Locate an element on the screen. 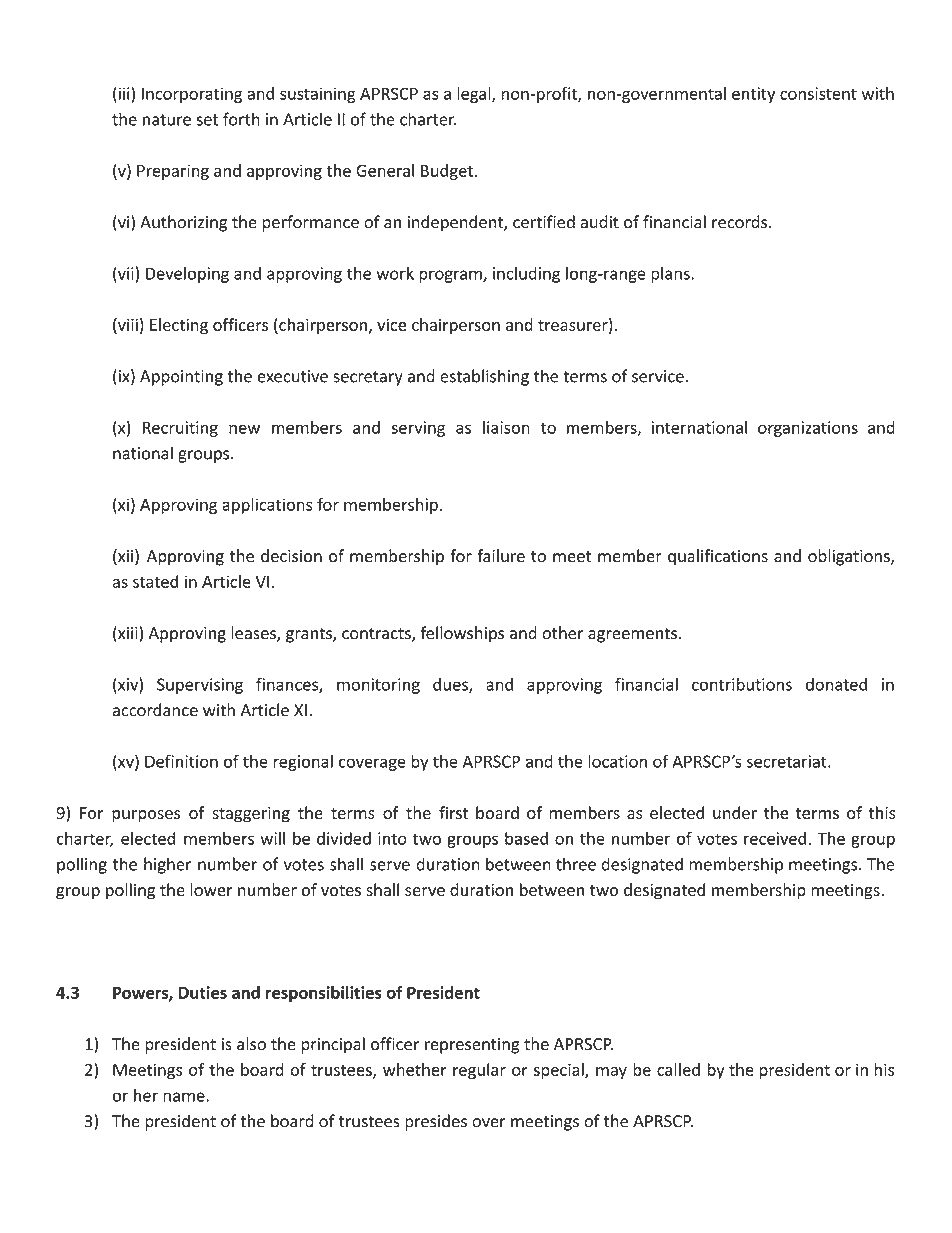 This screenshot has height=1233, width=952. new is located at coordinates (244, 429).
